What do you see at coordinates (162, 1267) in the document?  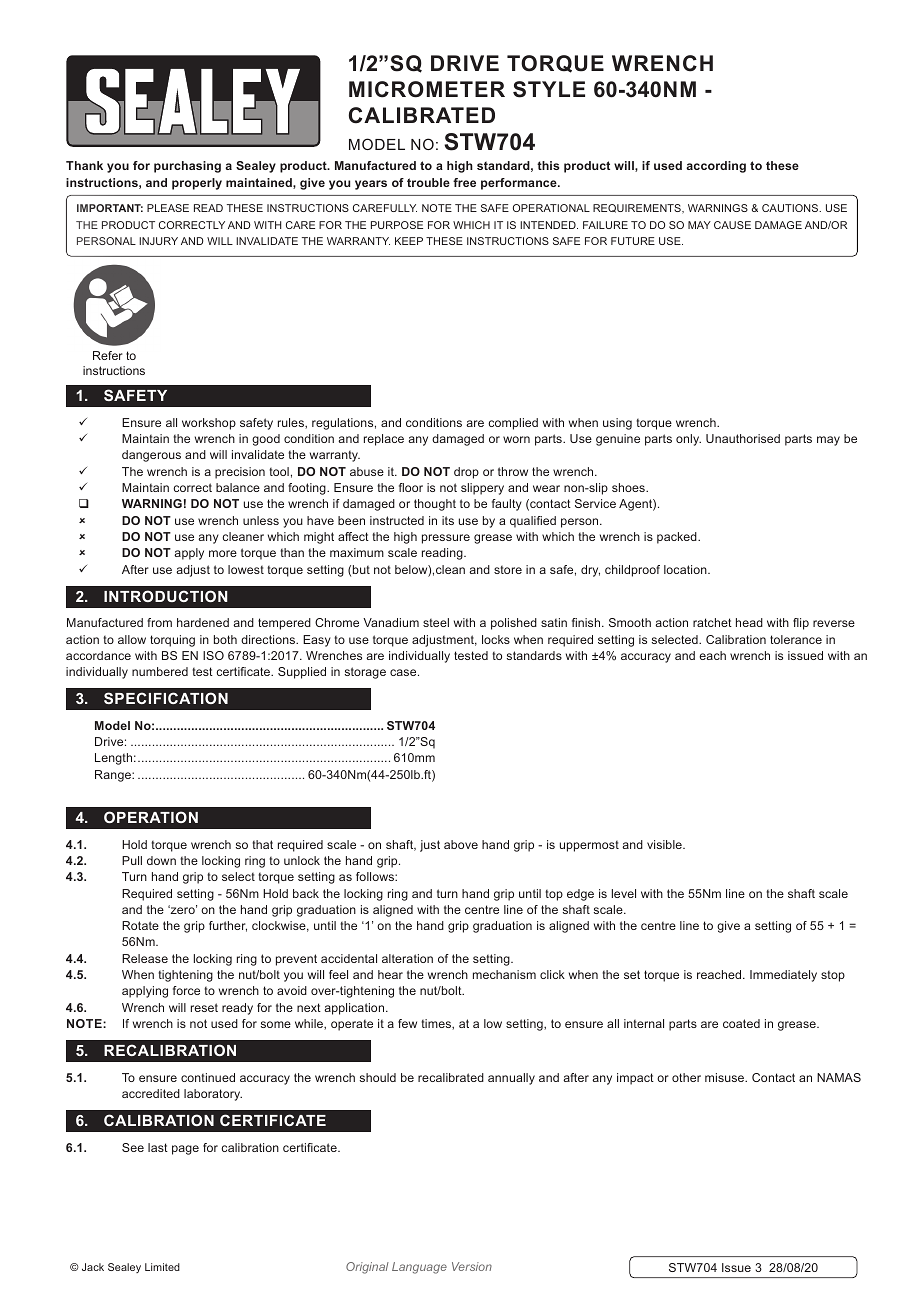 I see `Limited` at bounding box center [162, 1267].
